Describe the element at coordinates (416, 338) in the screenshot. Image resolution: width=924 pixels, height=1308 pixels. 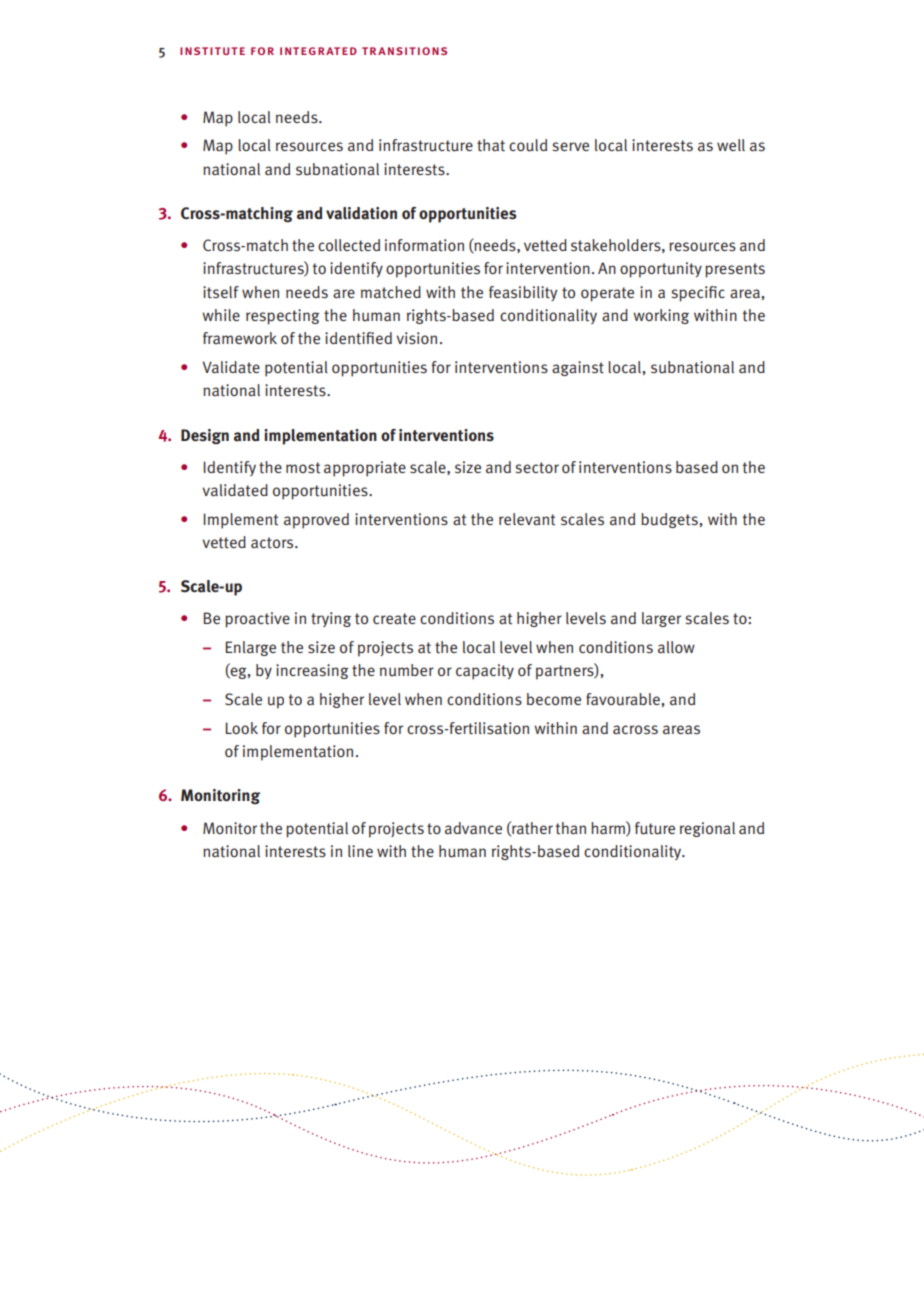
I see `vision` at that location.
